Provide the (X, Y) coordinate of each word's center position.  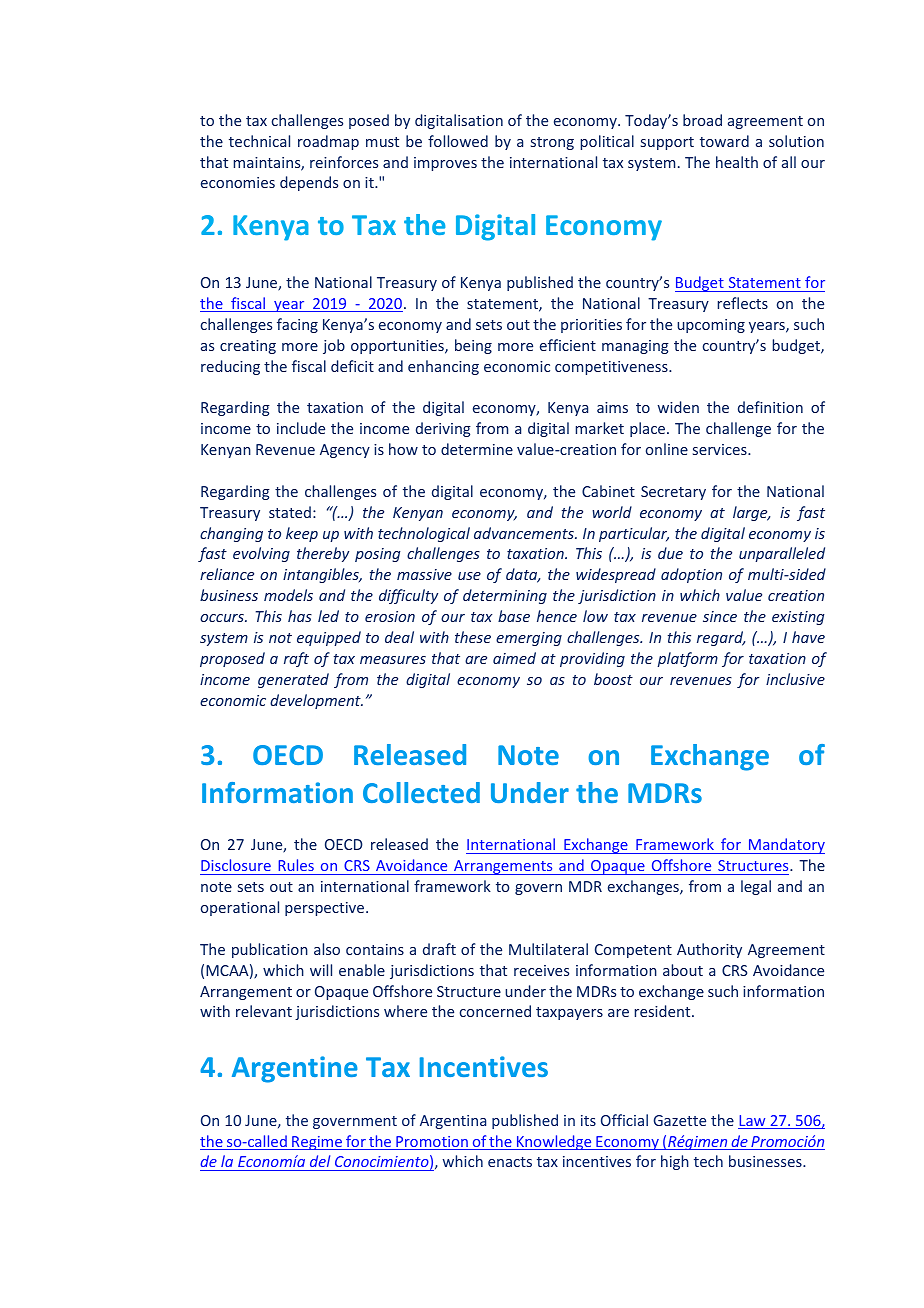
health (737, 162)
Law (753, 1122)
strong (552, 143)
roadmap (328, 142)
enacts (510, 1162)
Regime (317, 1143)
